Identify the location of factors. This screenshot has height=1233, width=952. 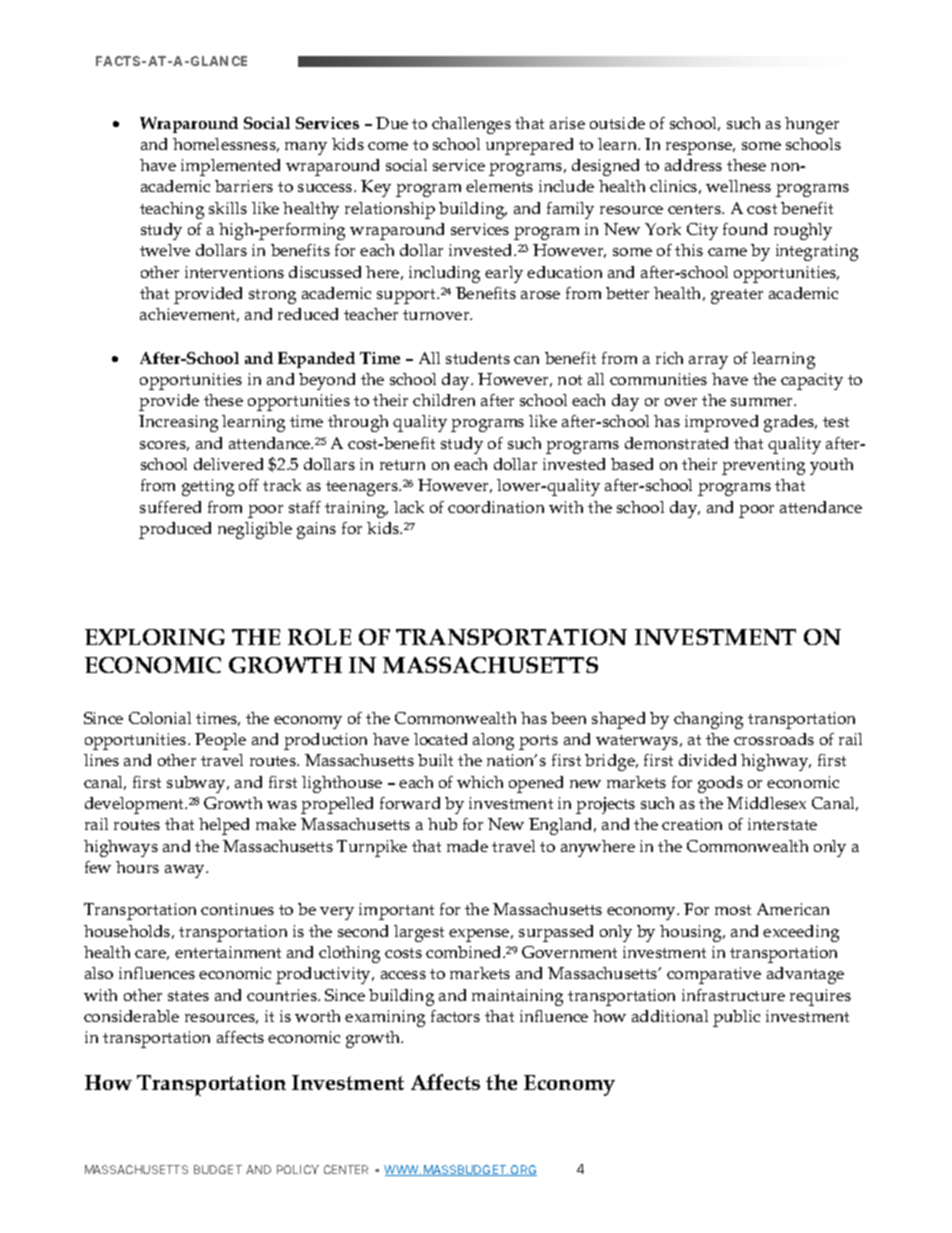
(455, 1016).
